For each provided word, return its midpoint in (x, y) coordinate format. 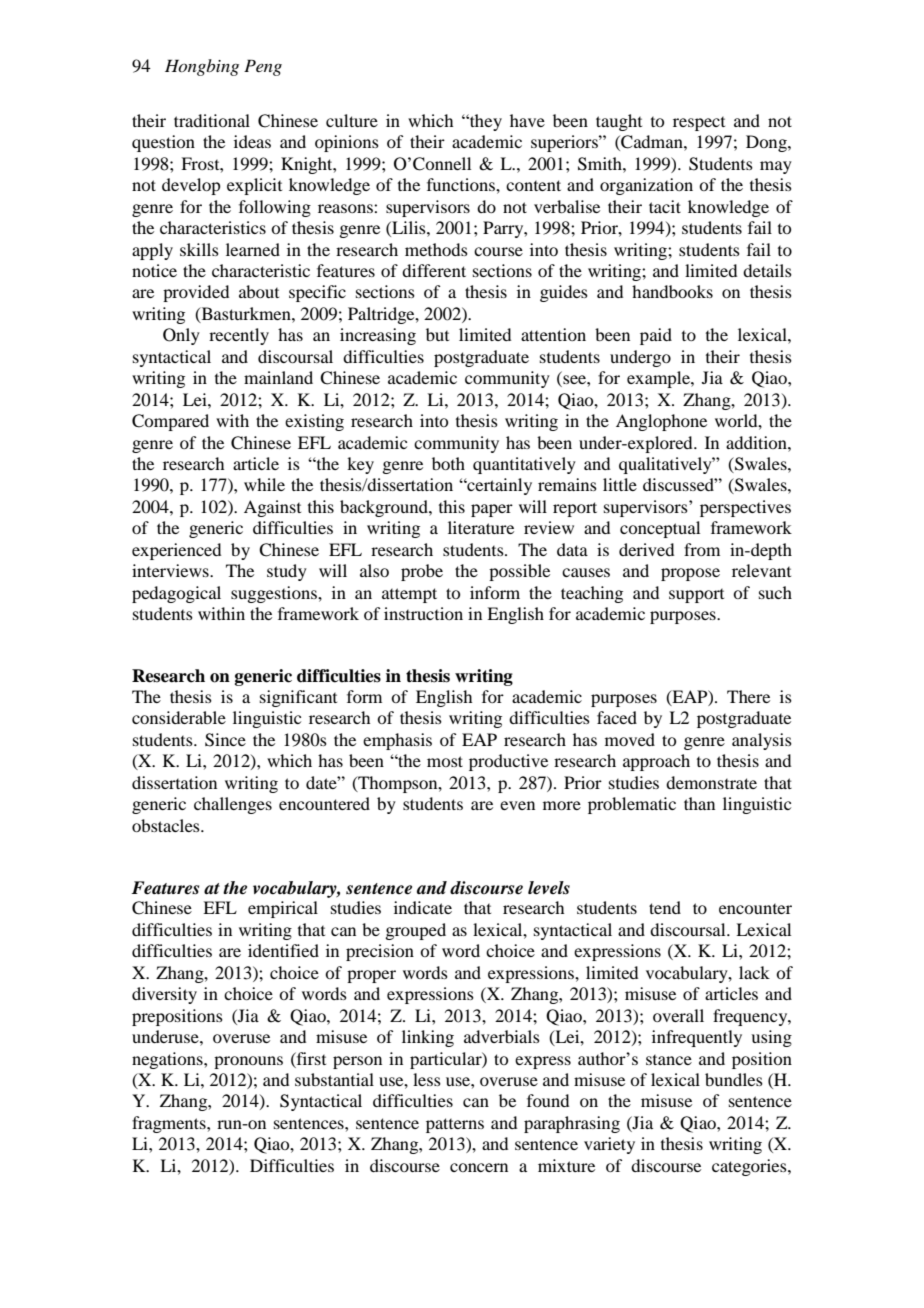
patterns (455, 1125)
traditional (212, 120)
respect (699, 124)
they (485, 122)
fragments (170, 1124)
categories (750, 1167)
